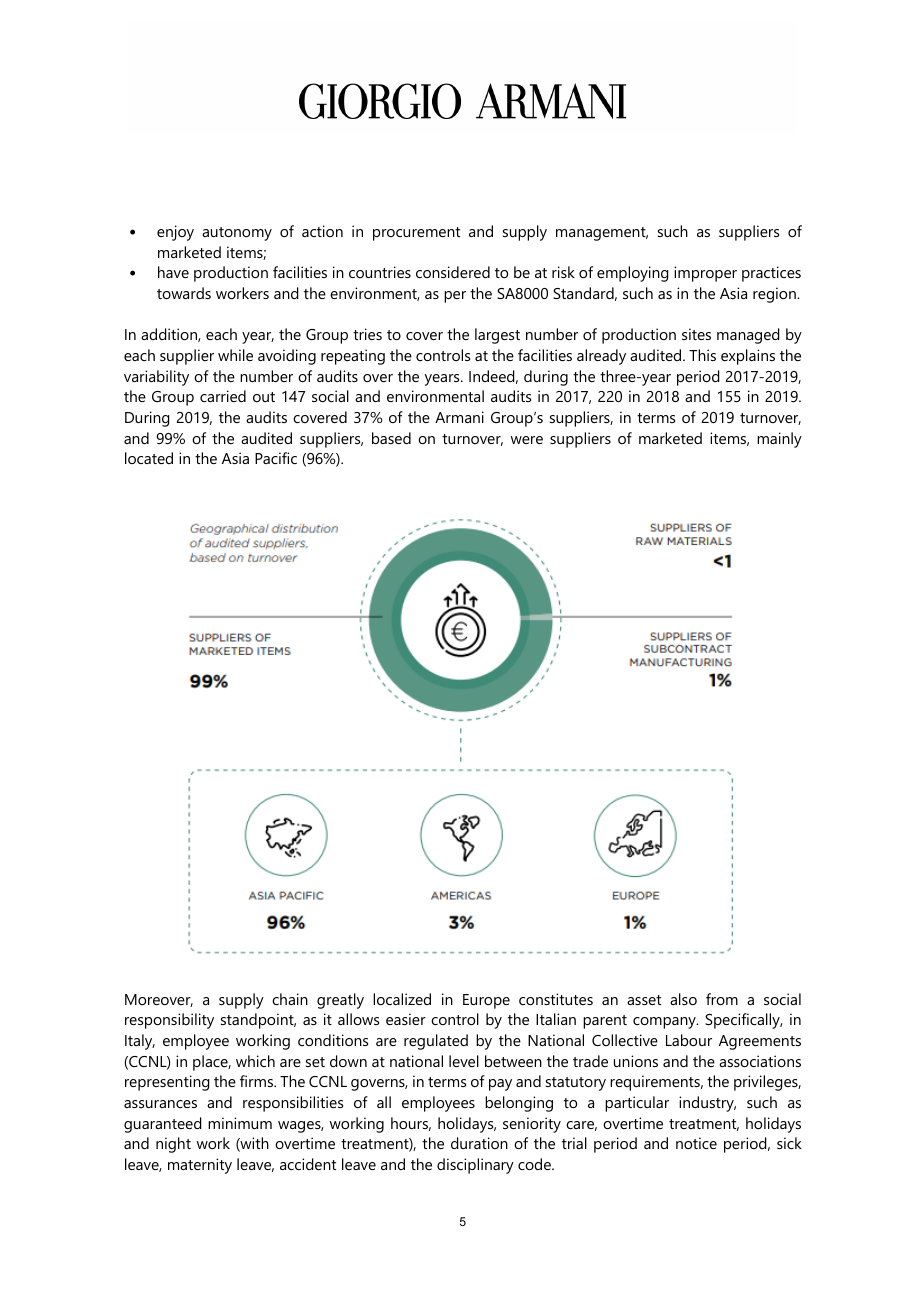  What do you see at coordinates (240, 1123) in the screenshot?
I see `minimum` at bounding box center [240, 1123].
